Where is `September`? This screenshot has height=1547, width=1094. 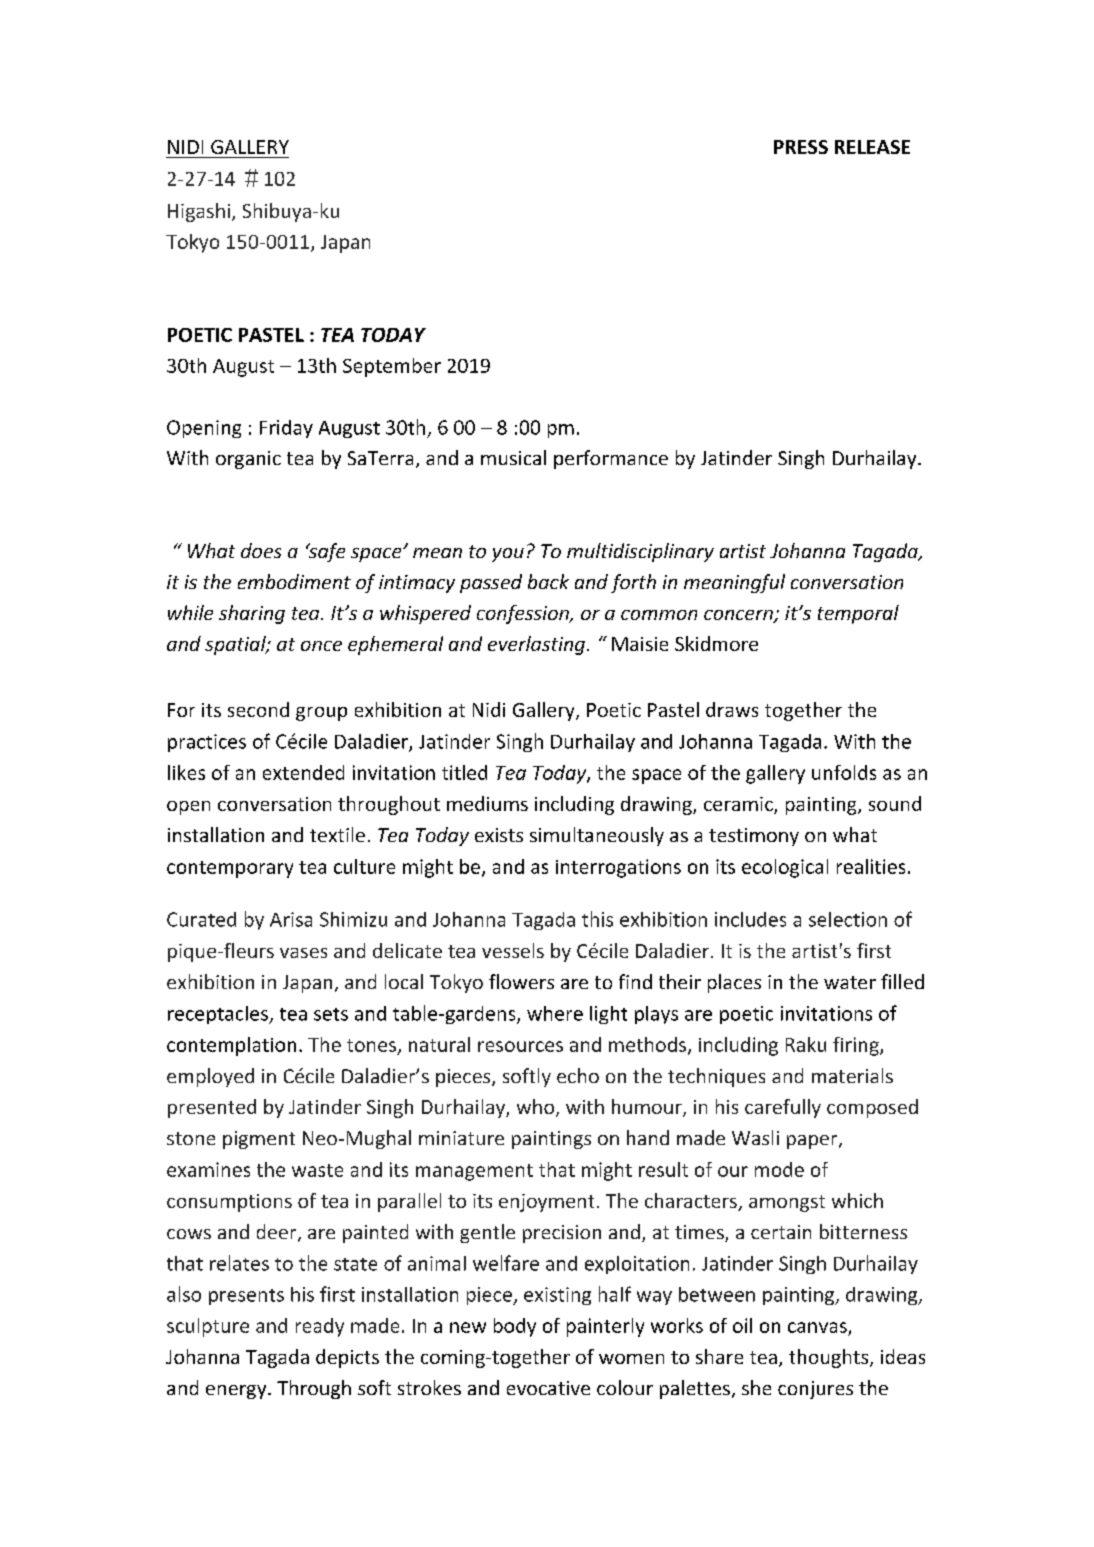
September is located at coordinates (392, 367).
